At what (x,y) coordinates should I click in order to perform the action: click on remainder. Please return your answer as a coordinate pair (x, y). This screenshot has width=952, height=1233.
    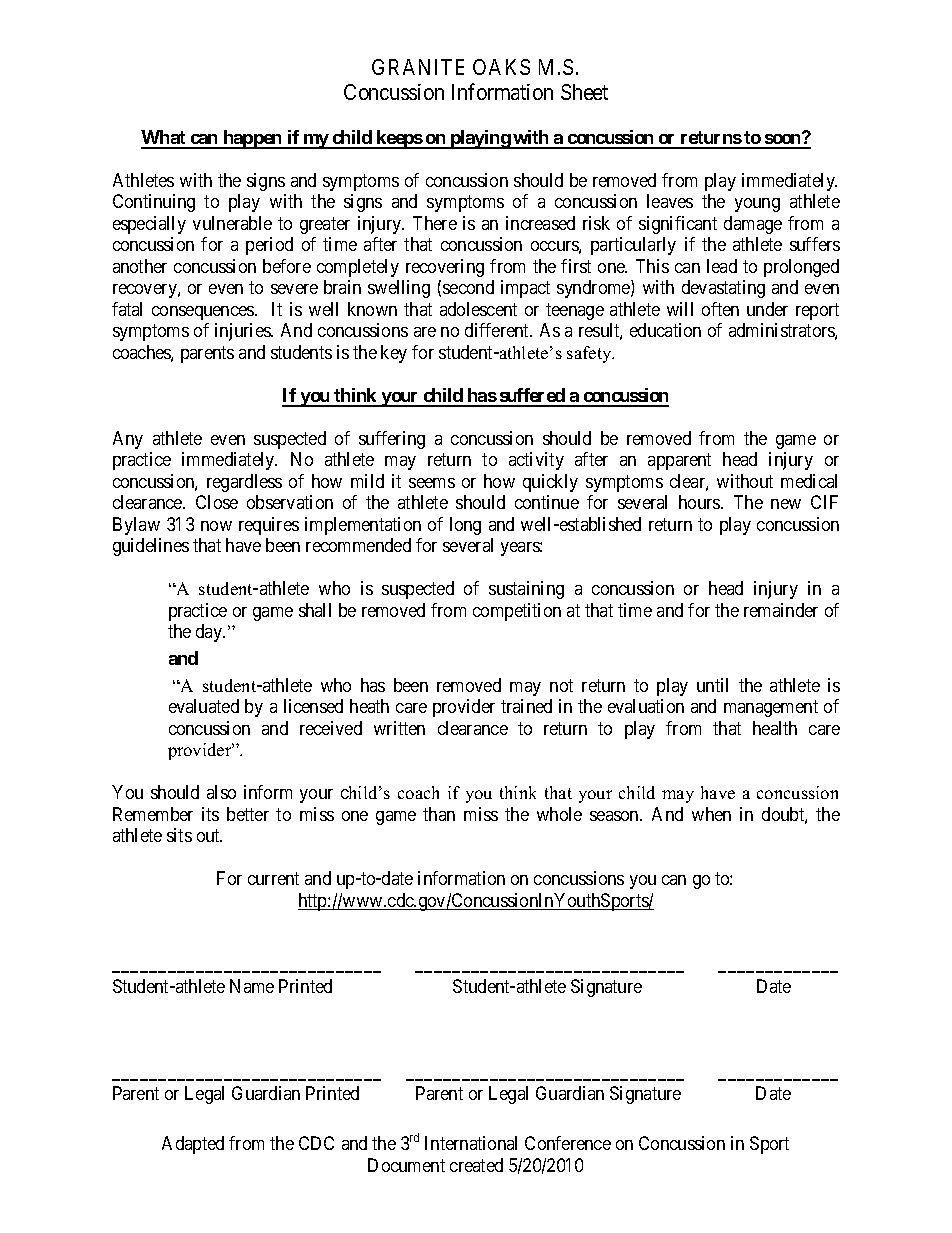
    Looking at the image, I should click on (781, 610).
